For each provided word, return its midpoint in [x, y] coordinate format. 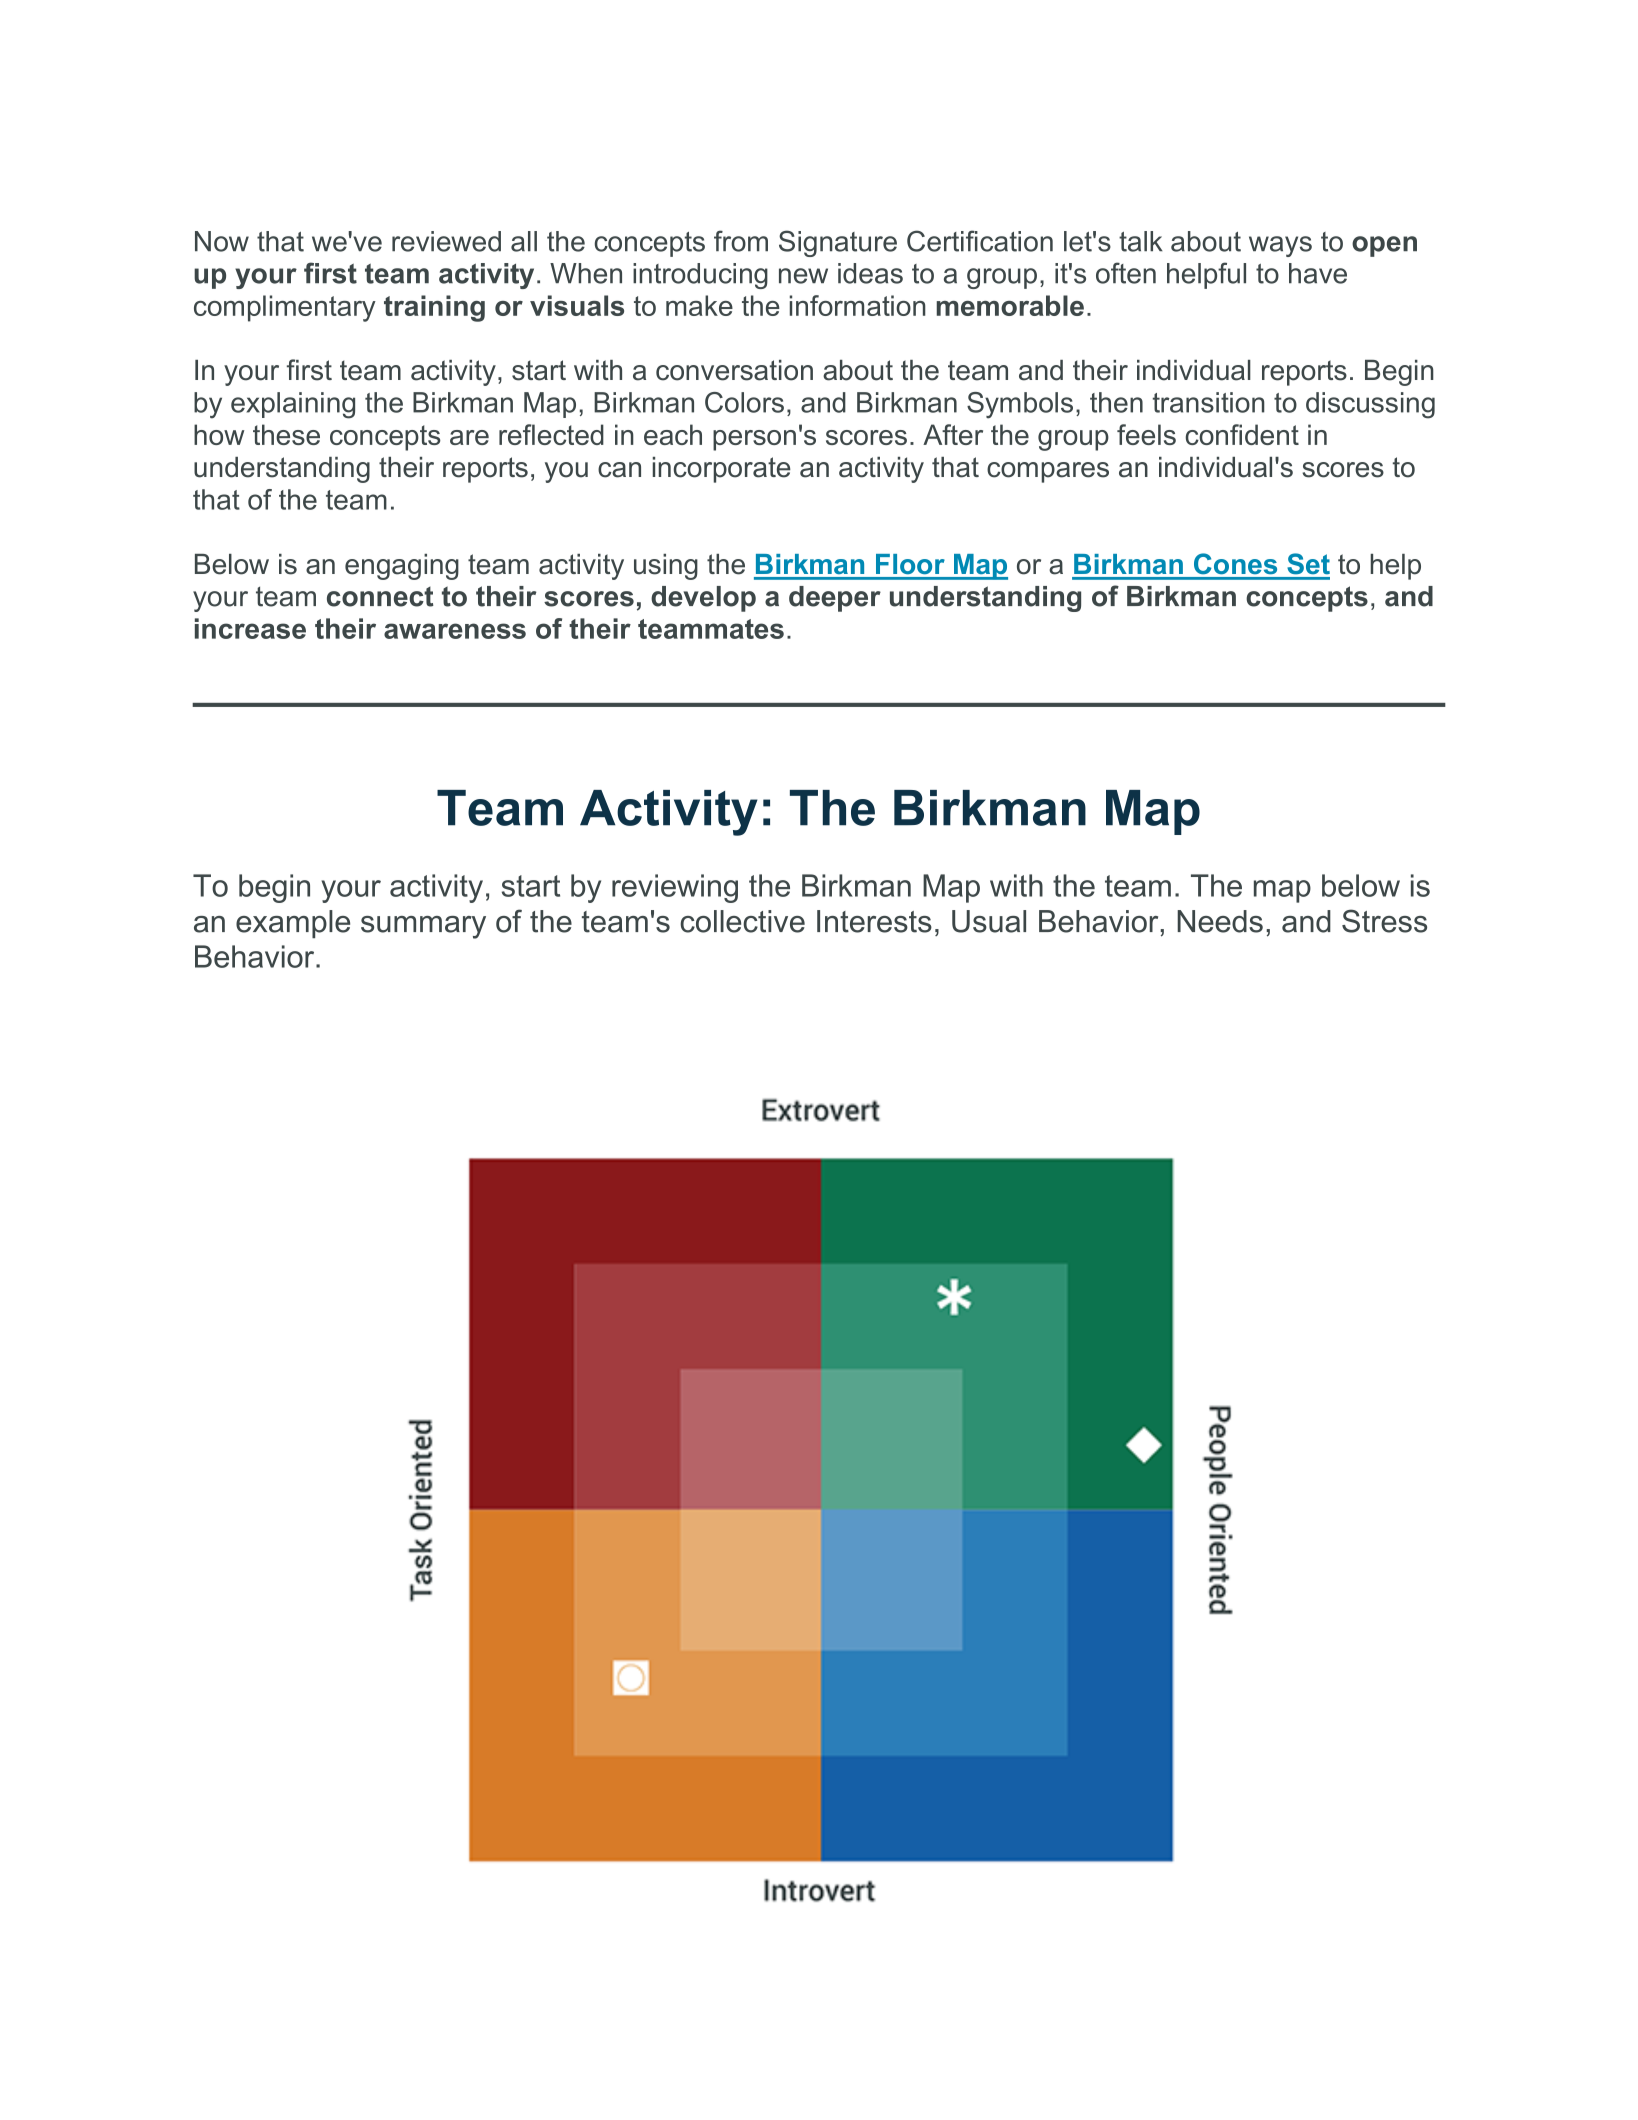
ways [1280, 246]
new [803, 276]
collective [742, 921]
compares [1048, 472]
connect [380, 597]
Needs [1220, 921]
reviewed [446, 241]
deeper [835, 599]
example [293, 924]
